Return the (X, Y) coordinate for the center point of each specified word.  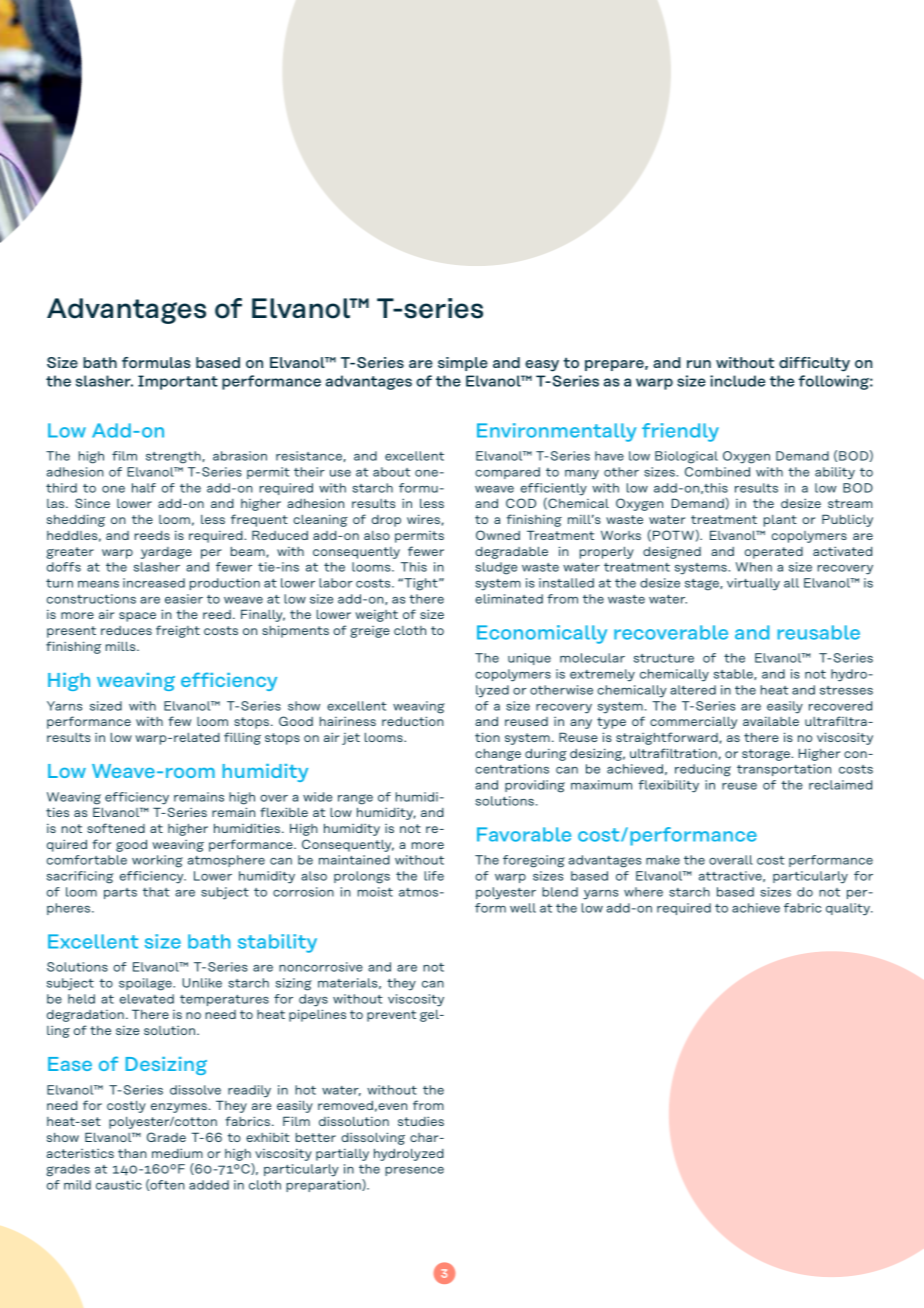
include (737, 381)
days (313, 1000)
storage (767, 755)
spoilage (146, 984)
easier (184, 599)
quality (849, 909)
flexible (284, 812)
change (498, 755)
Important (178, 382)
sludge (496, 568)
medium (177, 1153)
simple (463, 364)
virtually (753, 584)
